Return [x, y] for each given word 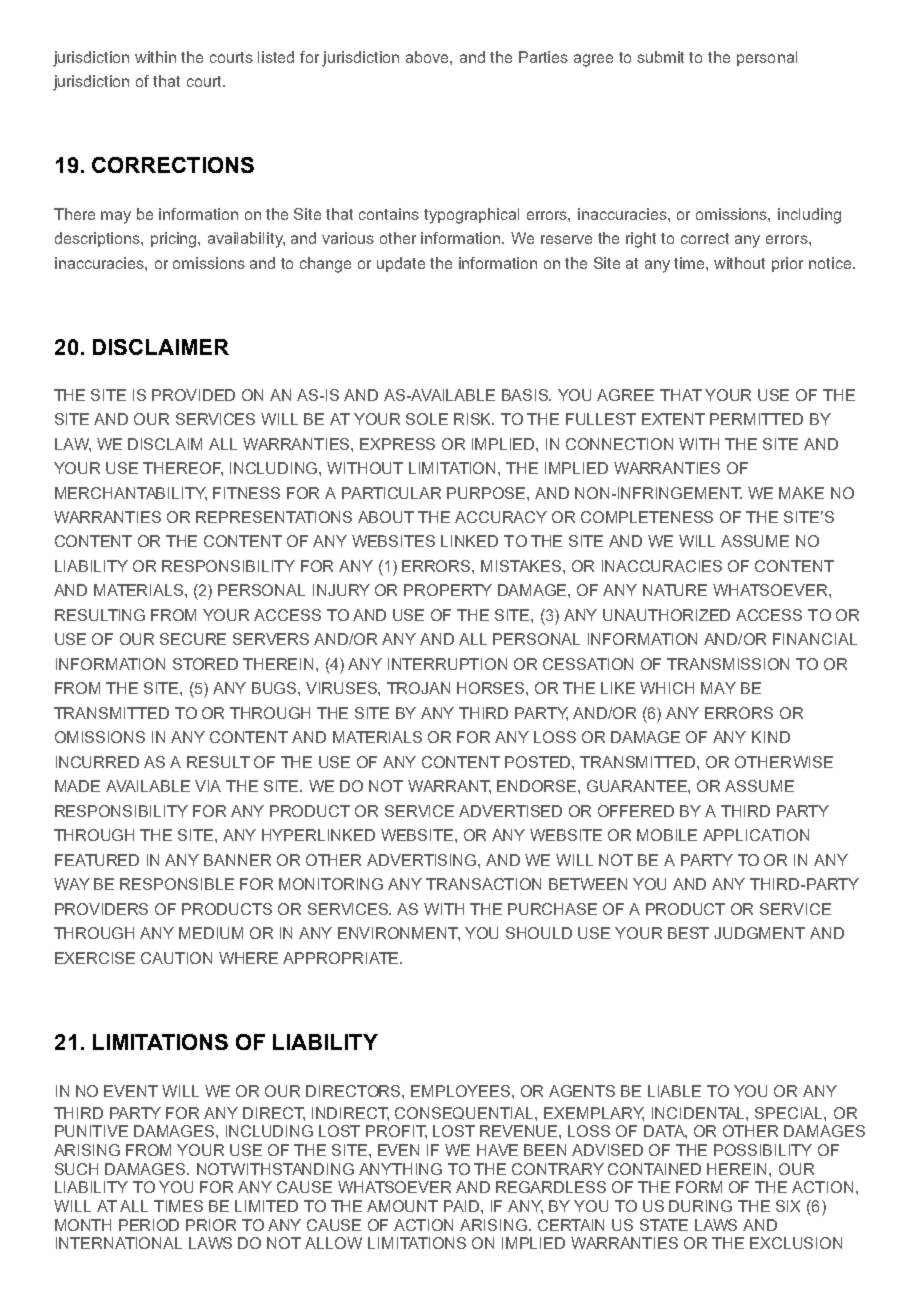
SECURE [193, 639]
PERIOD [149, 1225]
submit [660, 57]
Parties [543, 57]
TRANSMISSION [728, 664]
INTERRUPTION [447, 664]
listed [276, 57]
